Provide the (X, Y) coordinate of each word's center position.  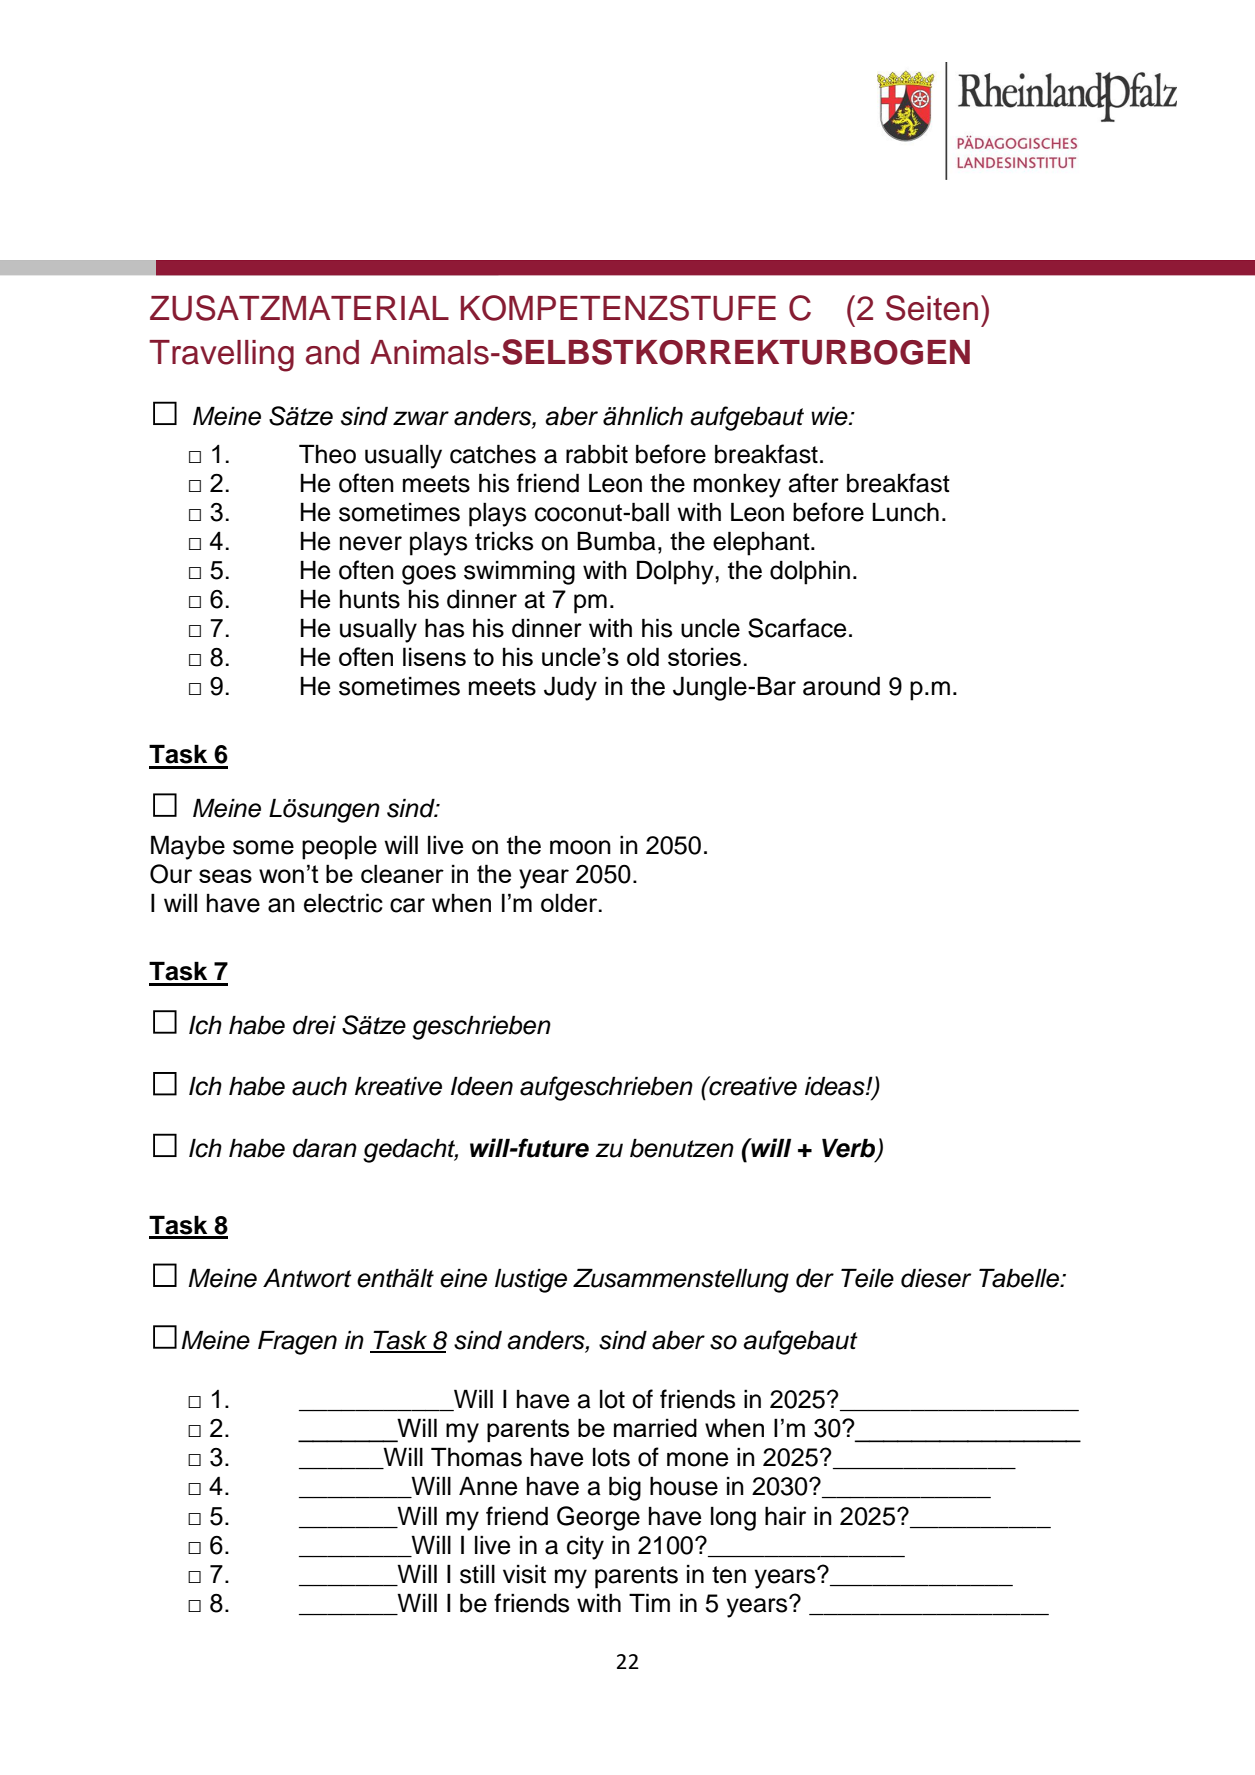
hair (785, 1516)
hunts (370, 599)
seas (225, 876)
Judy (570, 688)
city (585, 1547)
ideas (836, 1086)
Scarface (797, 628)
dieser (936, 1278)
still (477, 1574)
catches (493, 454)
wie (830, 416)
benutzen (682, 1148)
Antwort (307, 1278)
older (570, 902)
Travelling (221, 356)
